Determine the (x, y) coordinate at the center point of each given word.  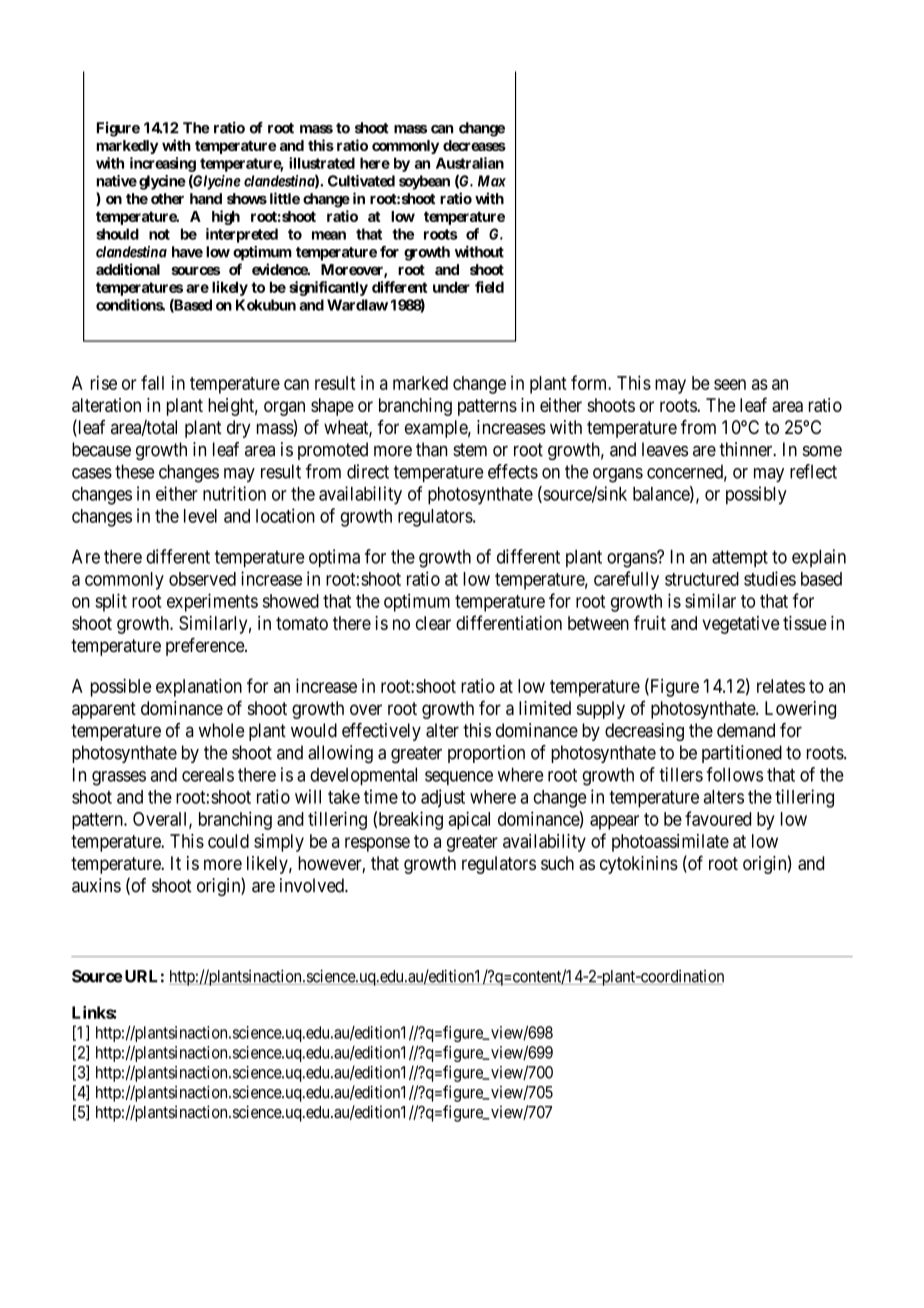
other (167, 199)
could (228, 841)
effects (513, 471)
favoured (718, 818)
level (200, 516)
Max (492, 181)
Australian (470, 163)
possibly (756, 495)
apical (469, 820)
